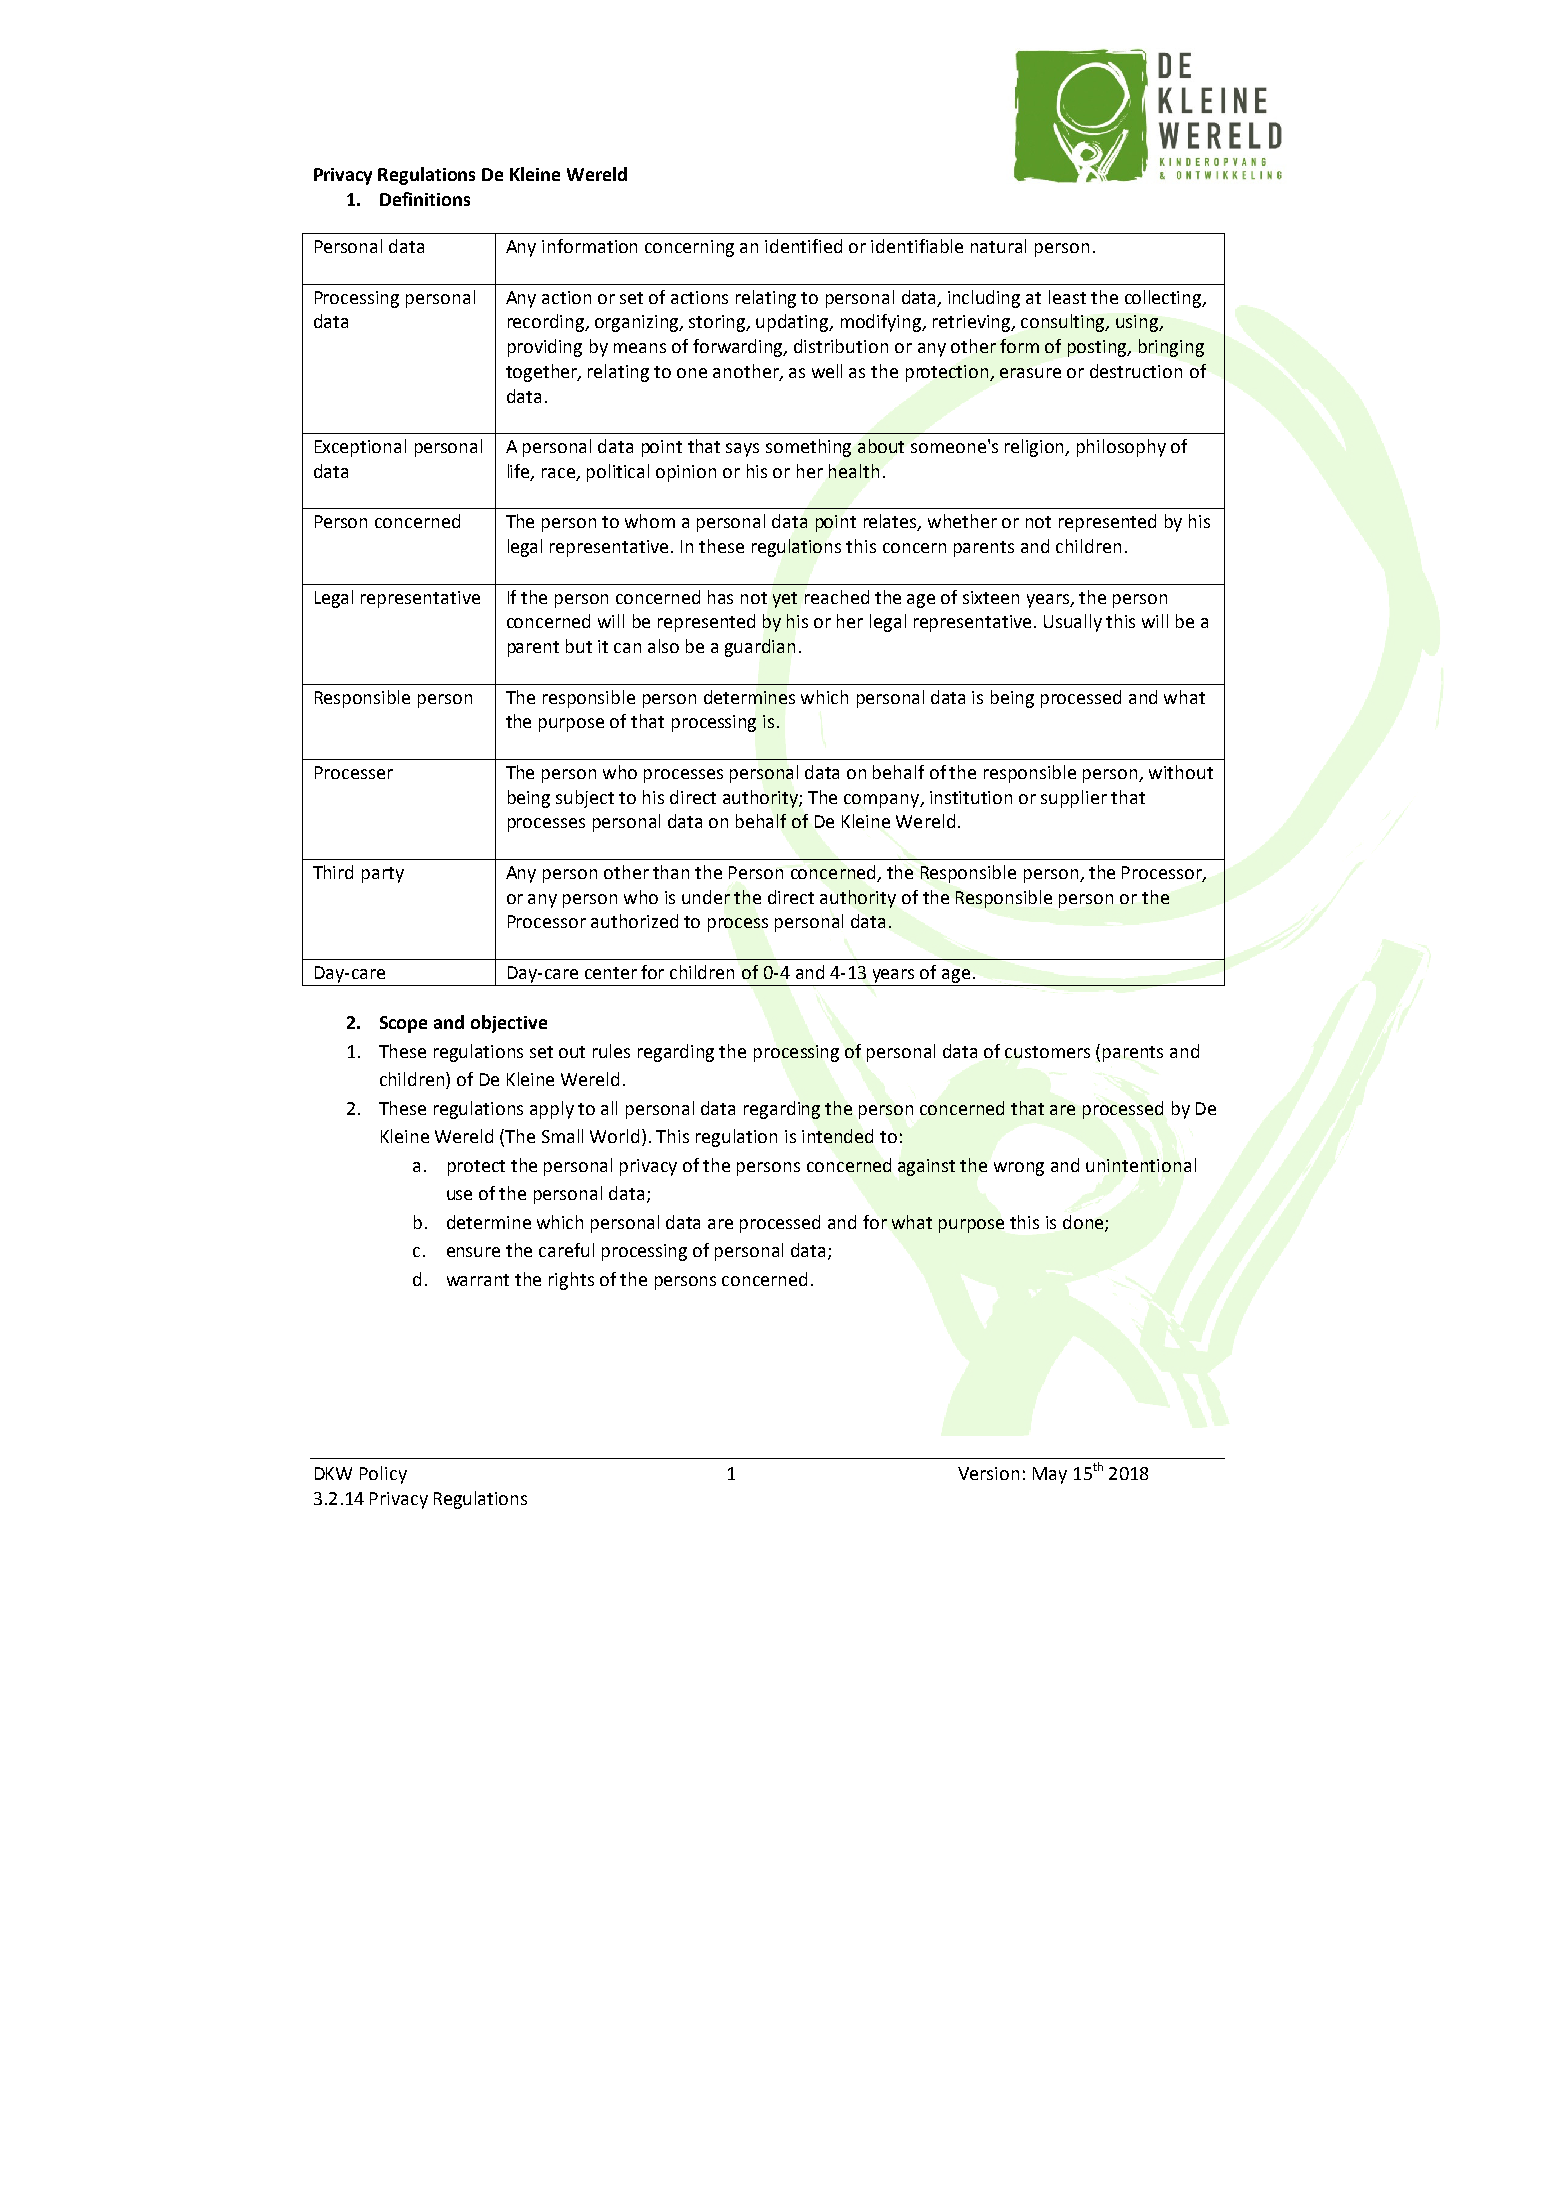 The height and width of the page is (2197, 1553). What do you see at coordinates (459, 1195) in the page?
I see `use` at bounding box center [459, 1195].
